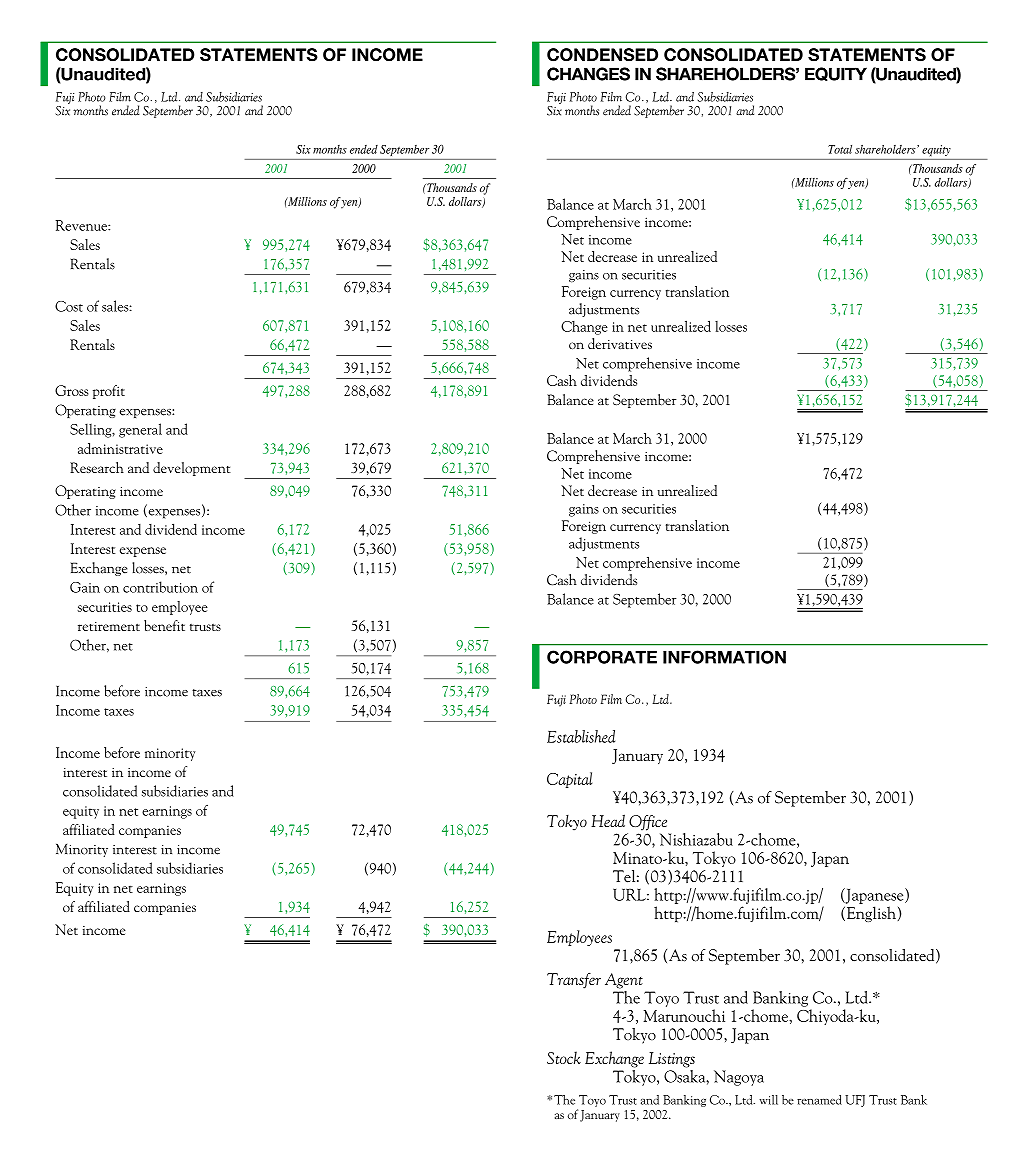  Describe the element at coordinates (164, 625) in the document. I see `benefit` at that location.
